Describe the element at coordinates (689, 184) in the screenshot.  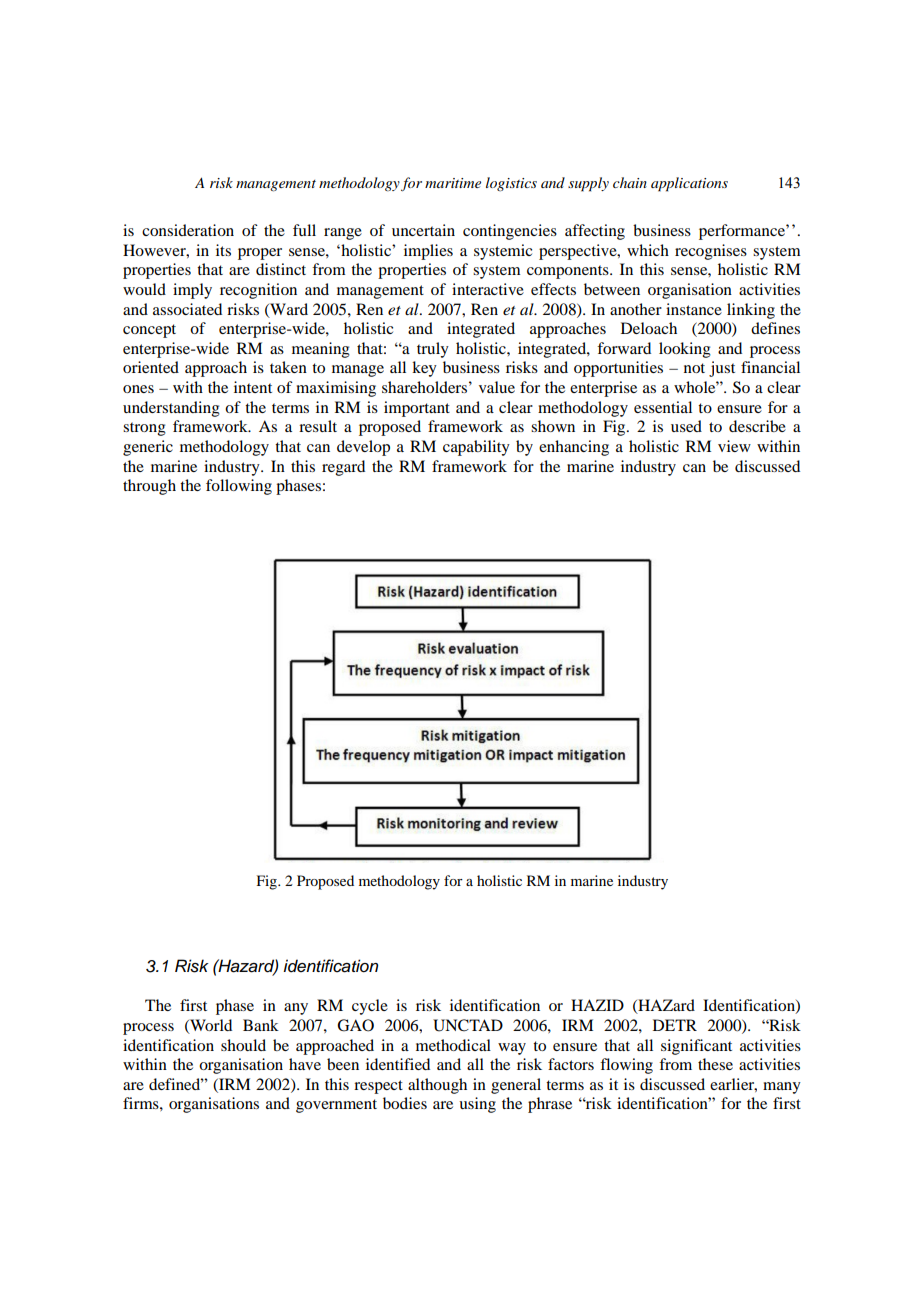
I see `applications` at that location.
